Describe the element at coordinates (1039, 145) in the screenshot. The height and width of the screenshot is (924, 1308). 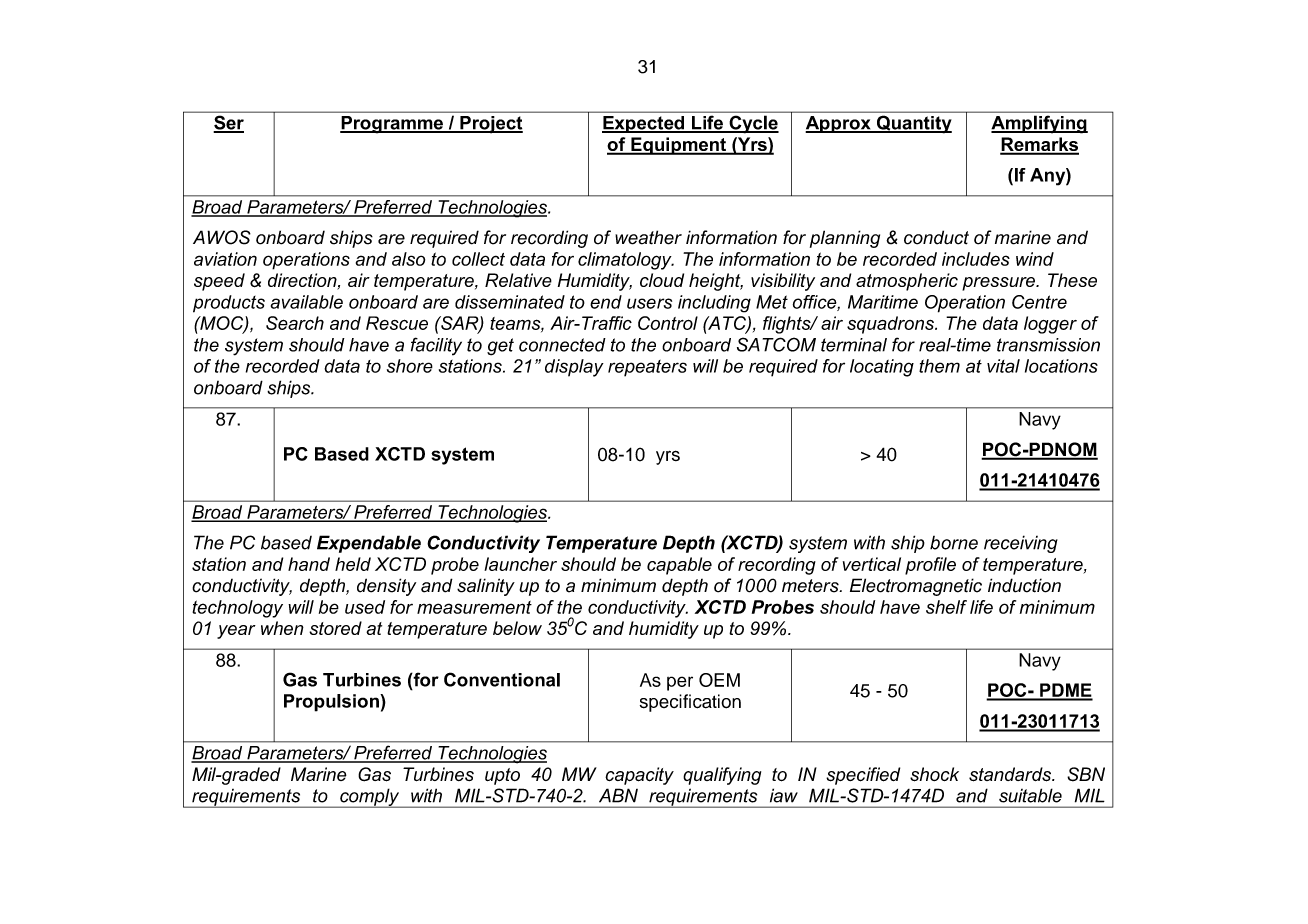
I see `Remarks` at that location.
